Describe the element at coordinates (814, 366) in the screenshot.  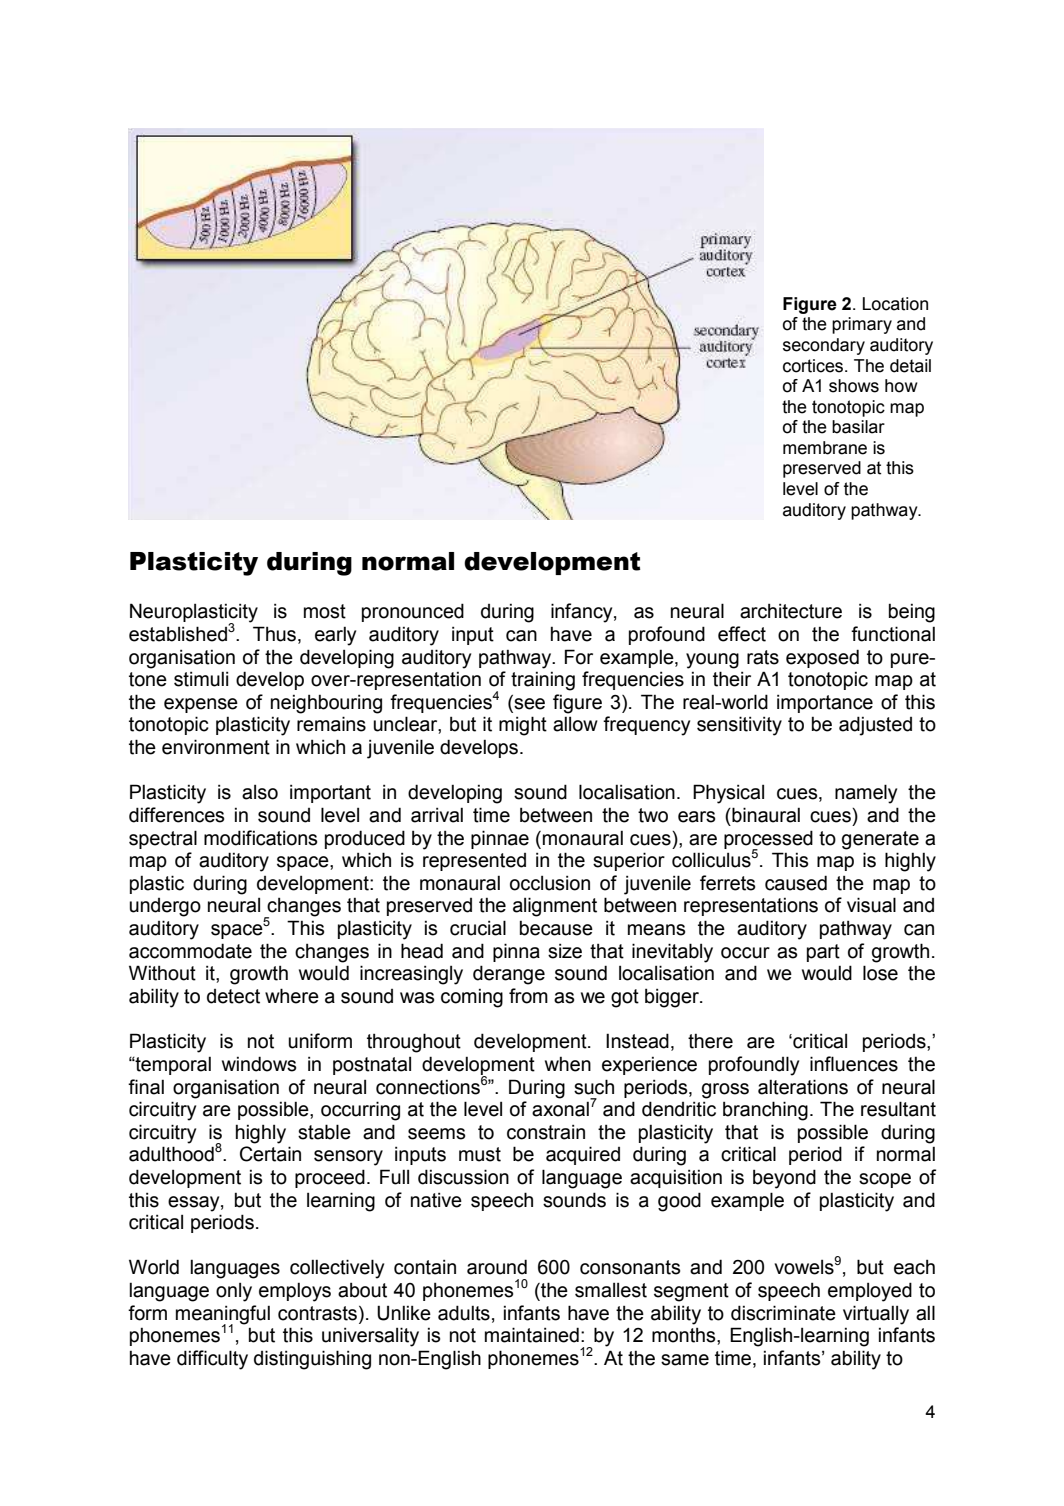
I see `cortices` at that location.
